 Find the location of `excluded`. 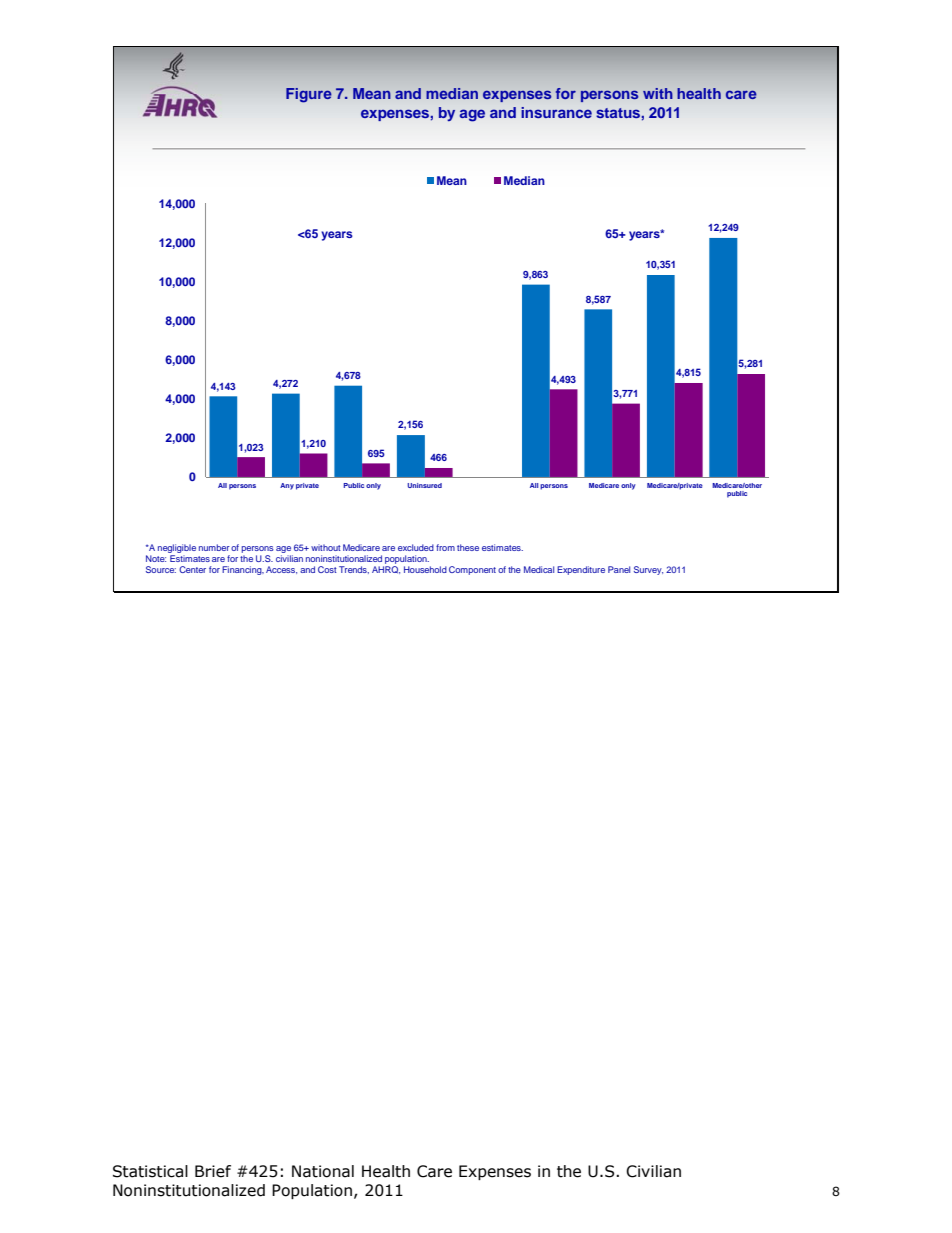

excluded is located at coordinates (416, 547).
